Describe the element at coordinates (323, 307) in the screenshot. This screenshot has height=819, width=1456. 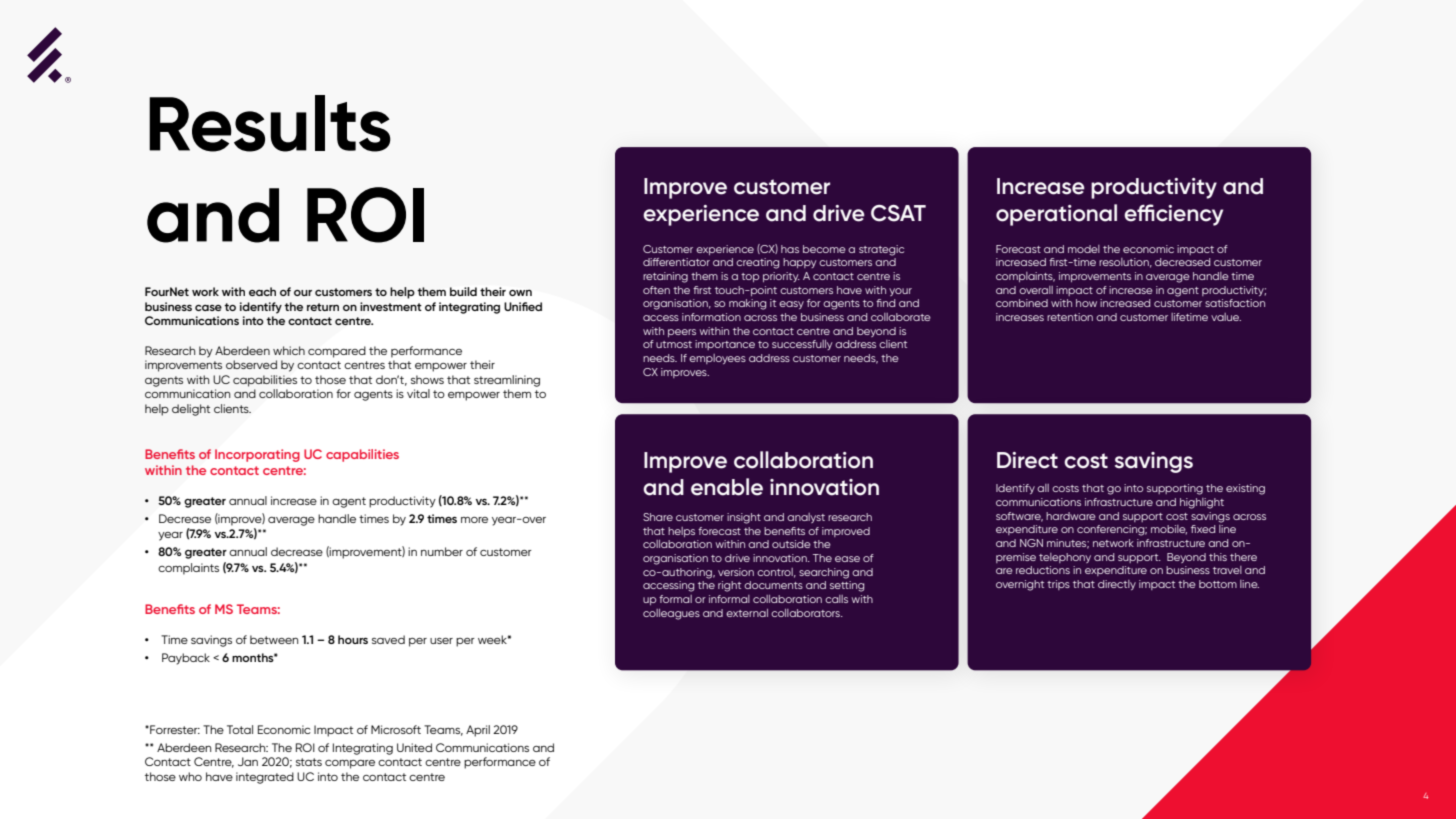
I see `return` at that location.
